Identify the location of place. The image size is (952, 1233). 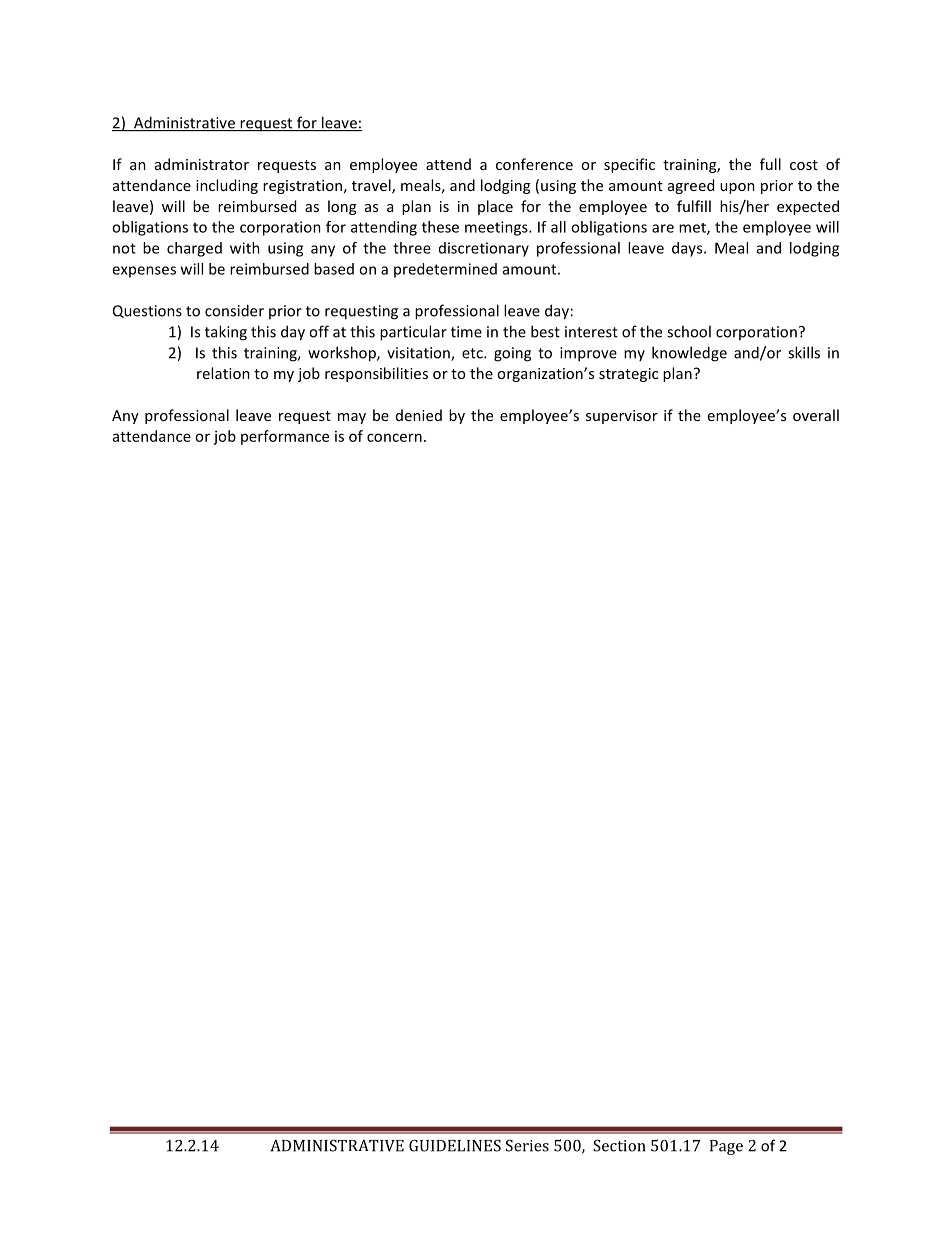
(495, 207).
